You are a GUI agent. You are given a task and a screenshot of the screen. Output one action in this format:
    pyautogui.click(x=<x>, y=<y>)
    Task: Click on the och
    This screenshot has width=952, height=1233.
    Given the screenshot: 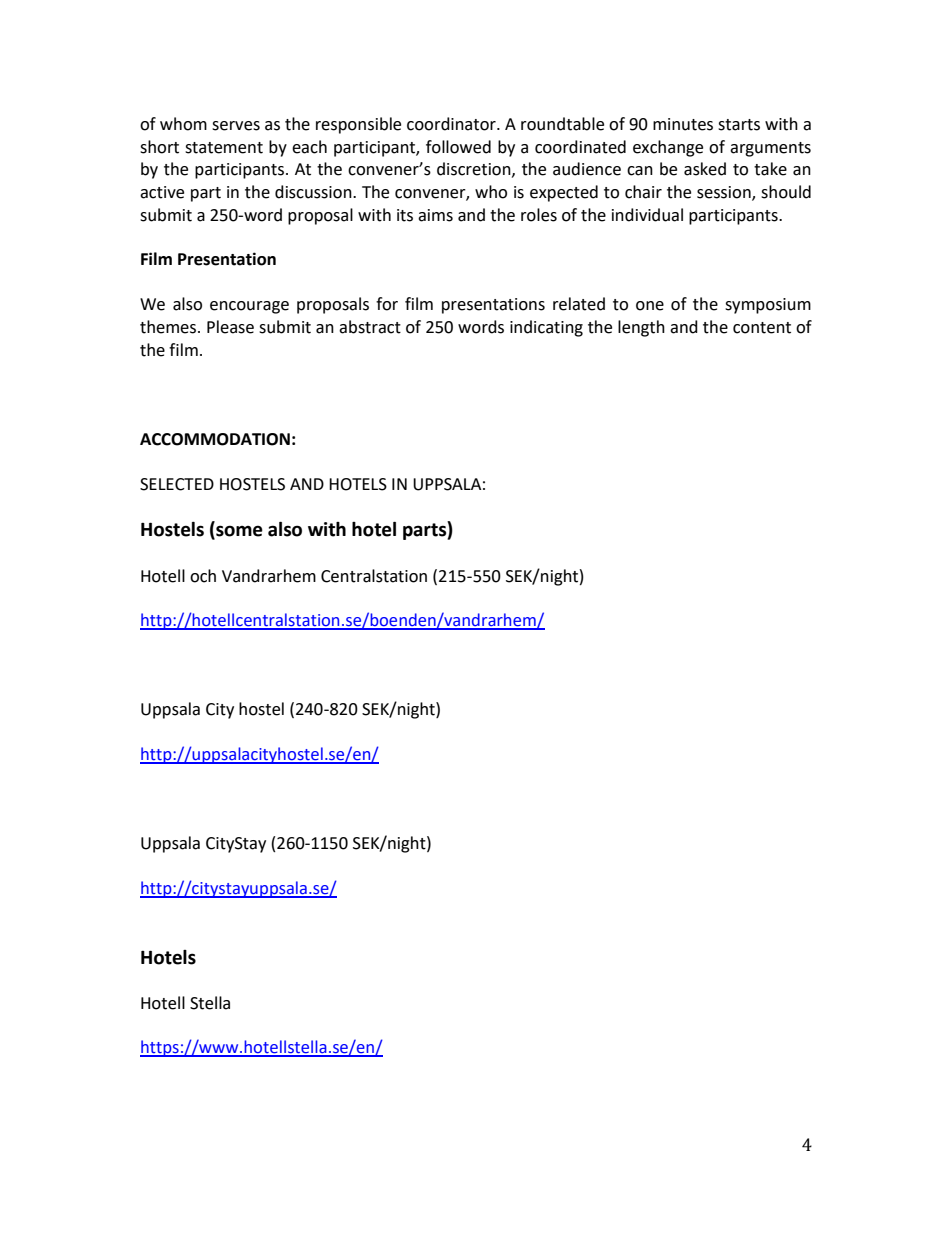 What is the action you would take?
    pyautogui.click(x=203, y=576)
